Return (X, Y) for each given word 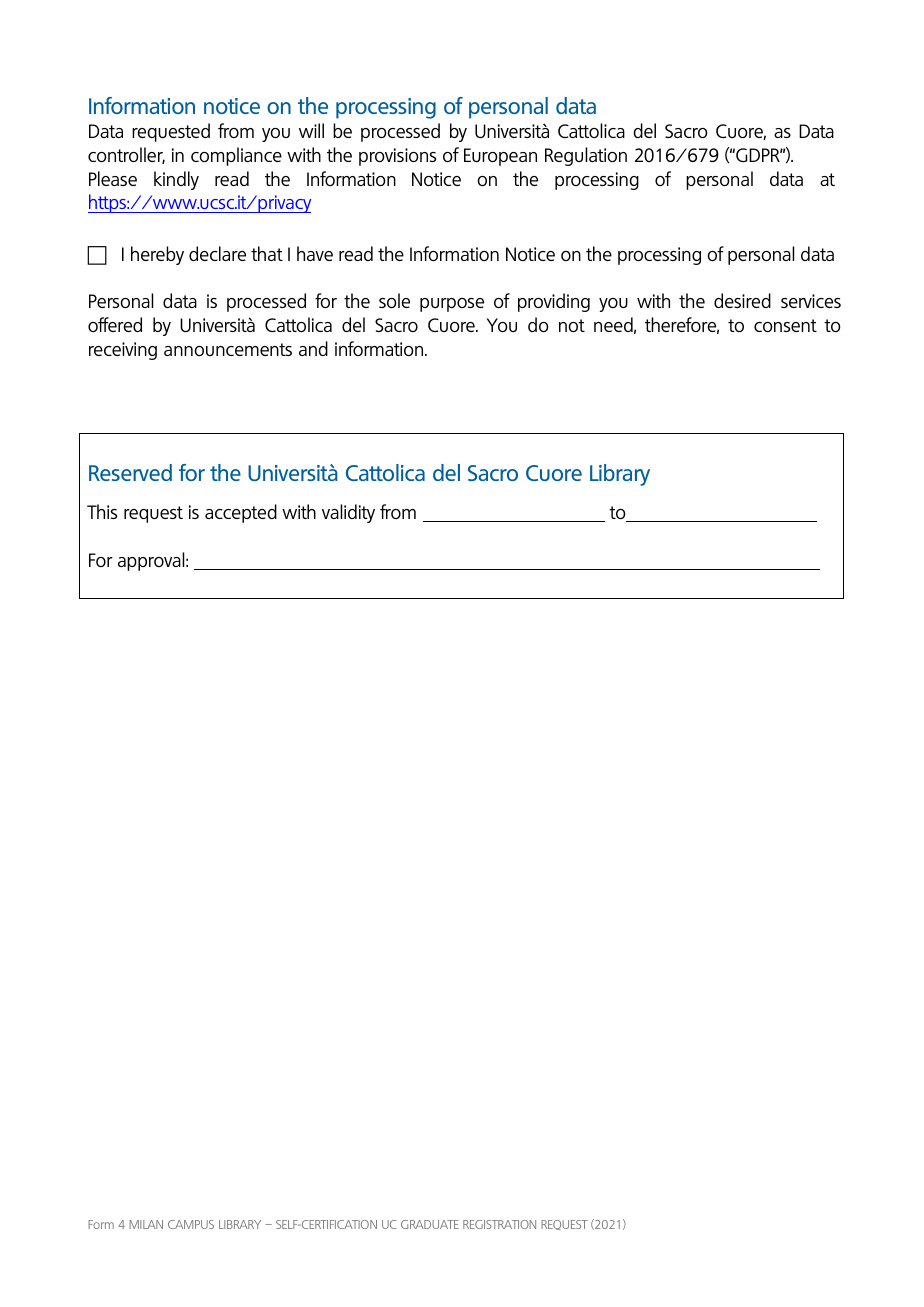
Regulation (586, 156)
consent (785, 325)
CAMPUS (191, 1224)
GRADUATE (430, 1224)
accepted (241, 513)
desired (742, 300)
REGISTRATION (499, 1224)
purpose (452, 305)
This (102, 511)
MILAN (146, 1224)
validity (348, 513)
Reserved (130, 472)
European (500, 157)
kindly (176, 180)
